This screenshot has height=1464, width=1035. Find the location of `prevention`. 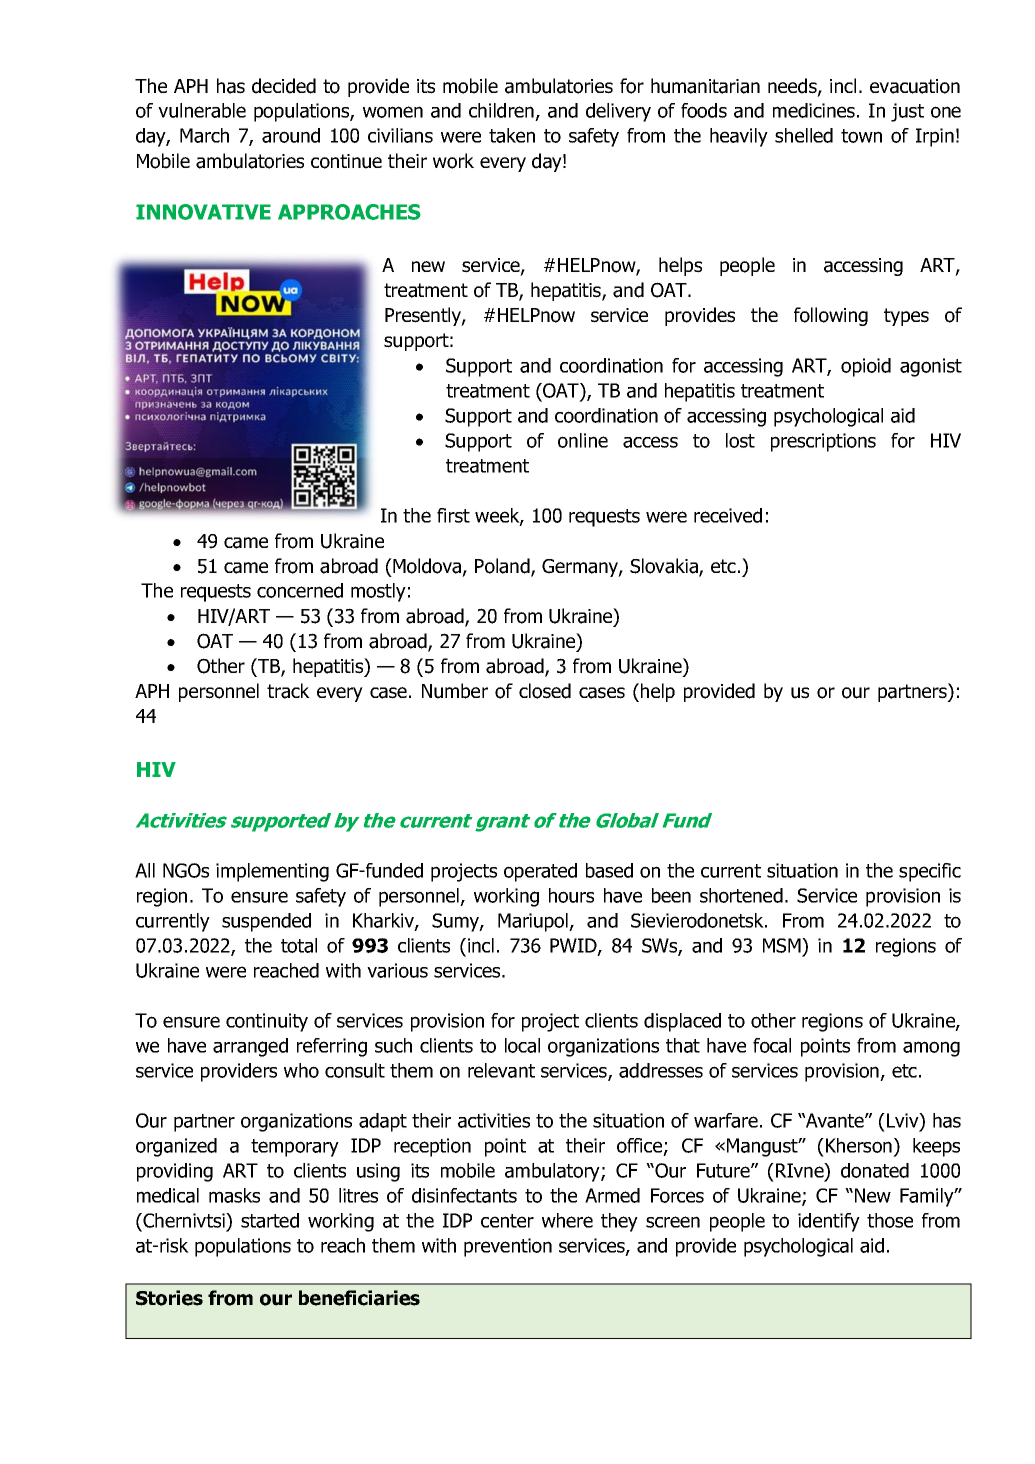

prevention is located at coordinates (508, 1247).
